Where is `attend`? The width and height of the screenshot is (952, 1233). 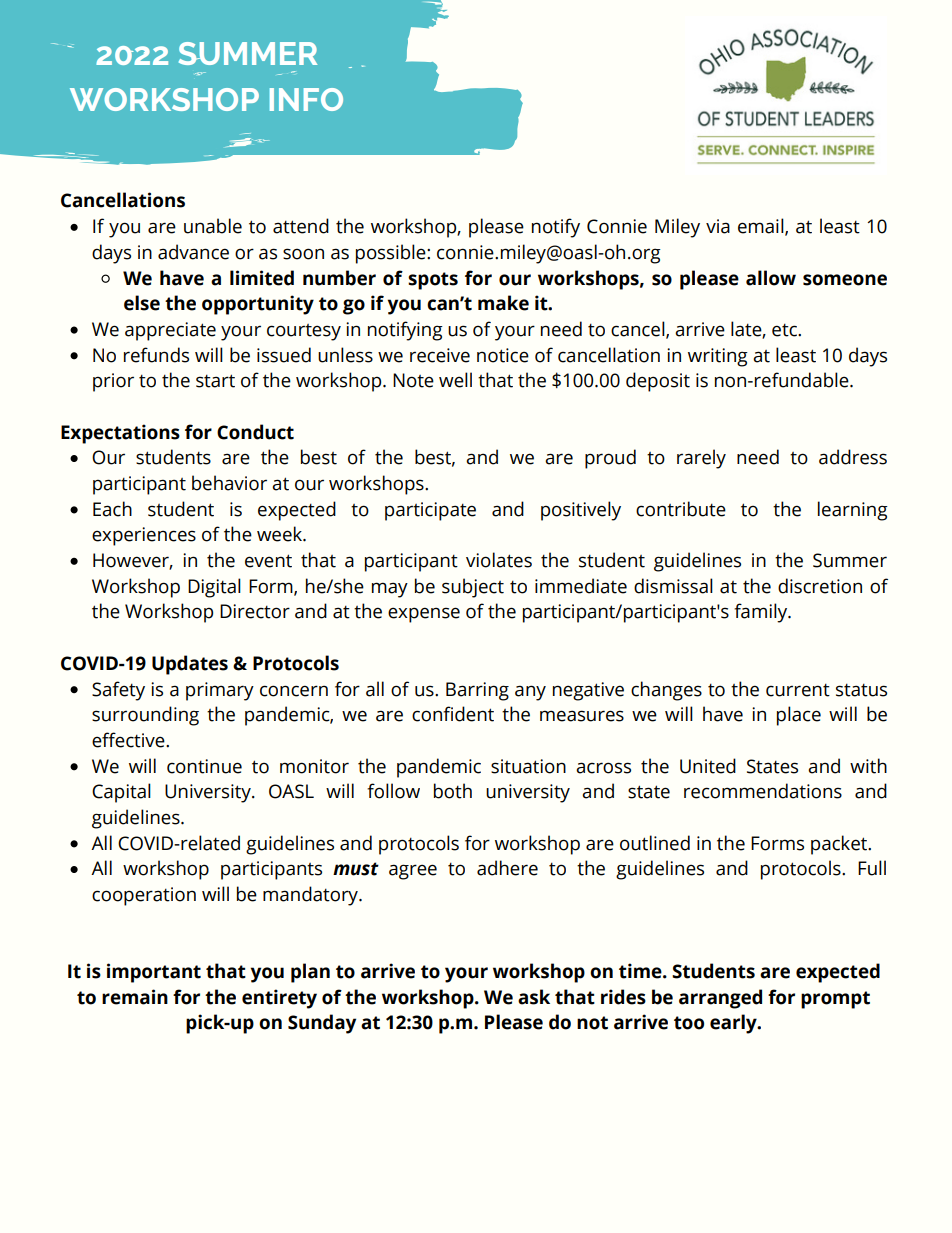 attend is located at coordinates (301, 226).
